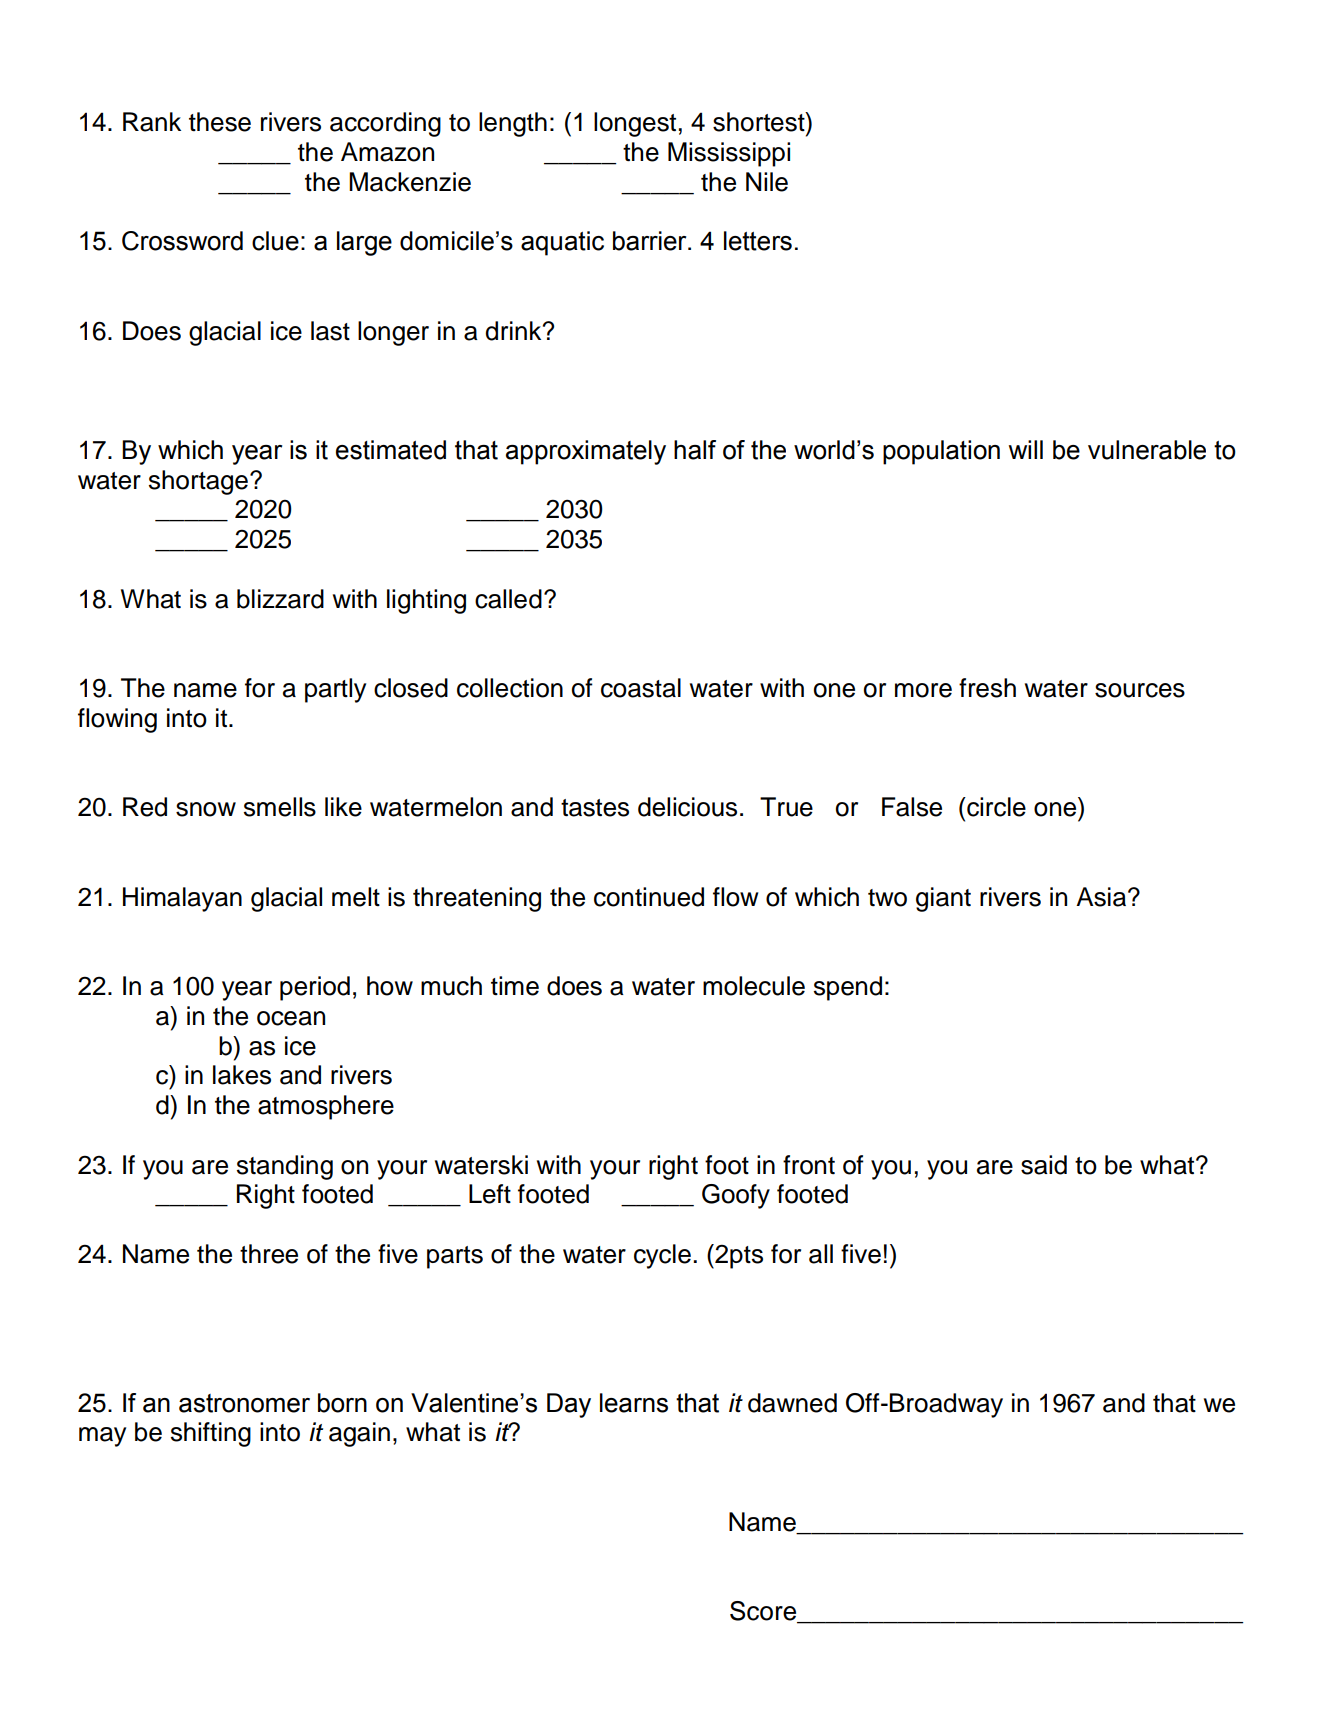 The height and width of the page is (1709, 1321). I want to click on shortage, so click(198, 482).
